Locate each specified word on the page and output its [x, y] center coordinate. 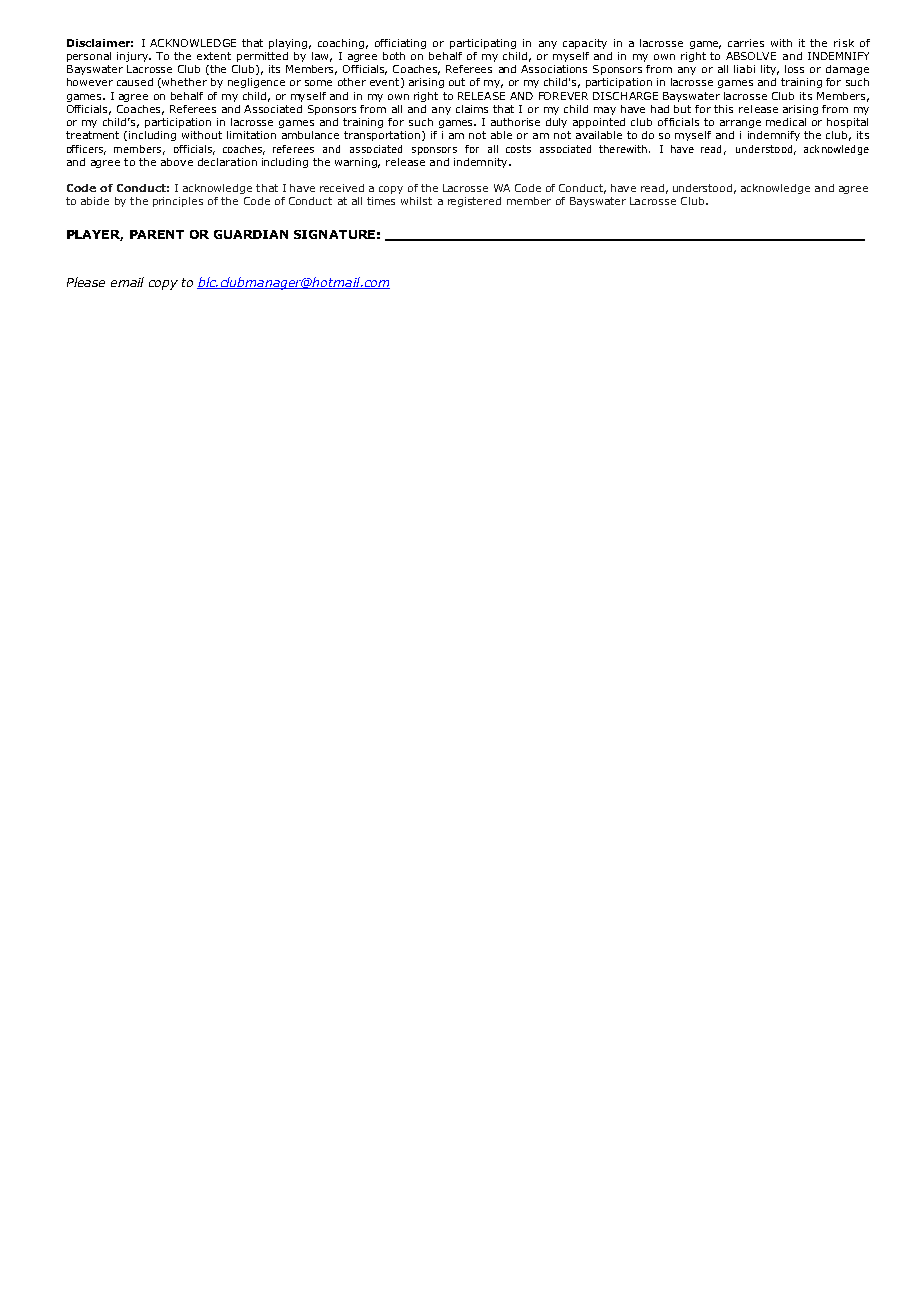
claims [472, 109]
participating [483, 44]
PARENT [157, 234]
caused [135, 82]
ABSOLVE [751, 56]
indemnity [482, 163]
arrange [740, 124]
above [177, 162]
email [127, 282]
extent [214, 56]
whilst [416, 201]
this [723, 109]
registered [474, 202]
